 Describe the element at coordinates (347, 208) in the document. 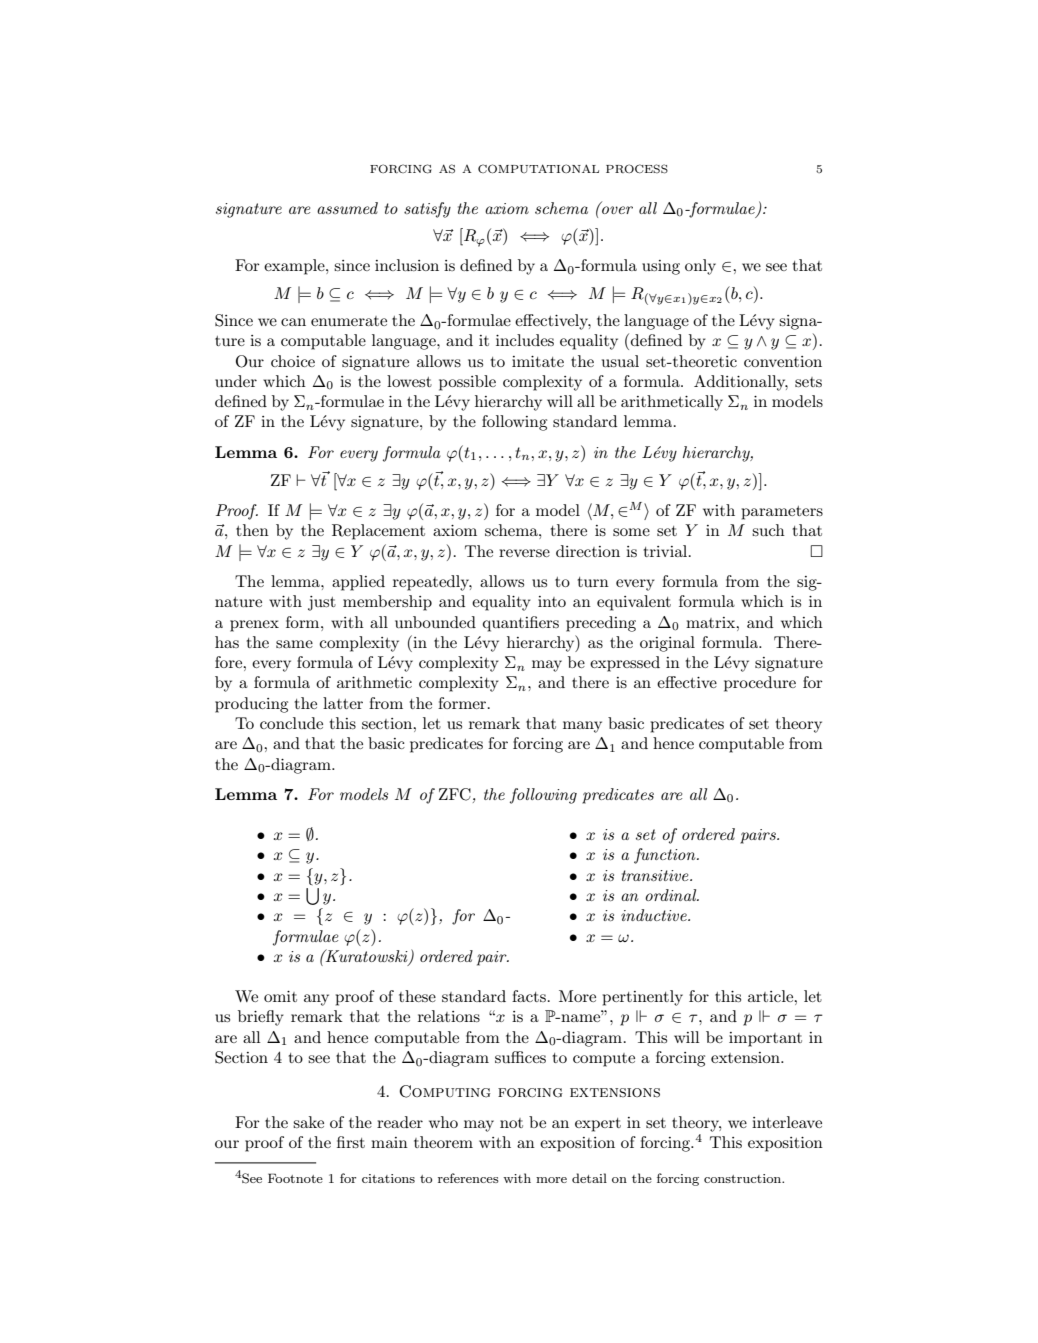

I see `assumed` at that location.
